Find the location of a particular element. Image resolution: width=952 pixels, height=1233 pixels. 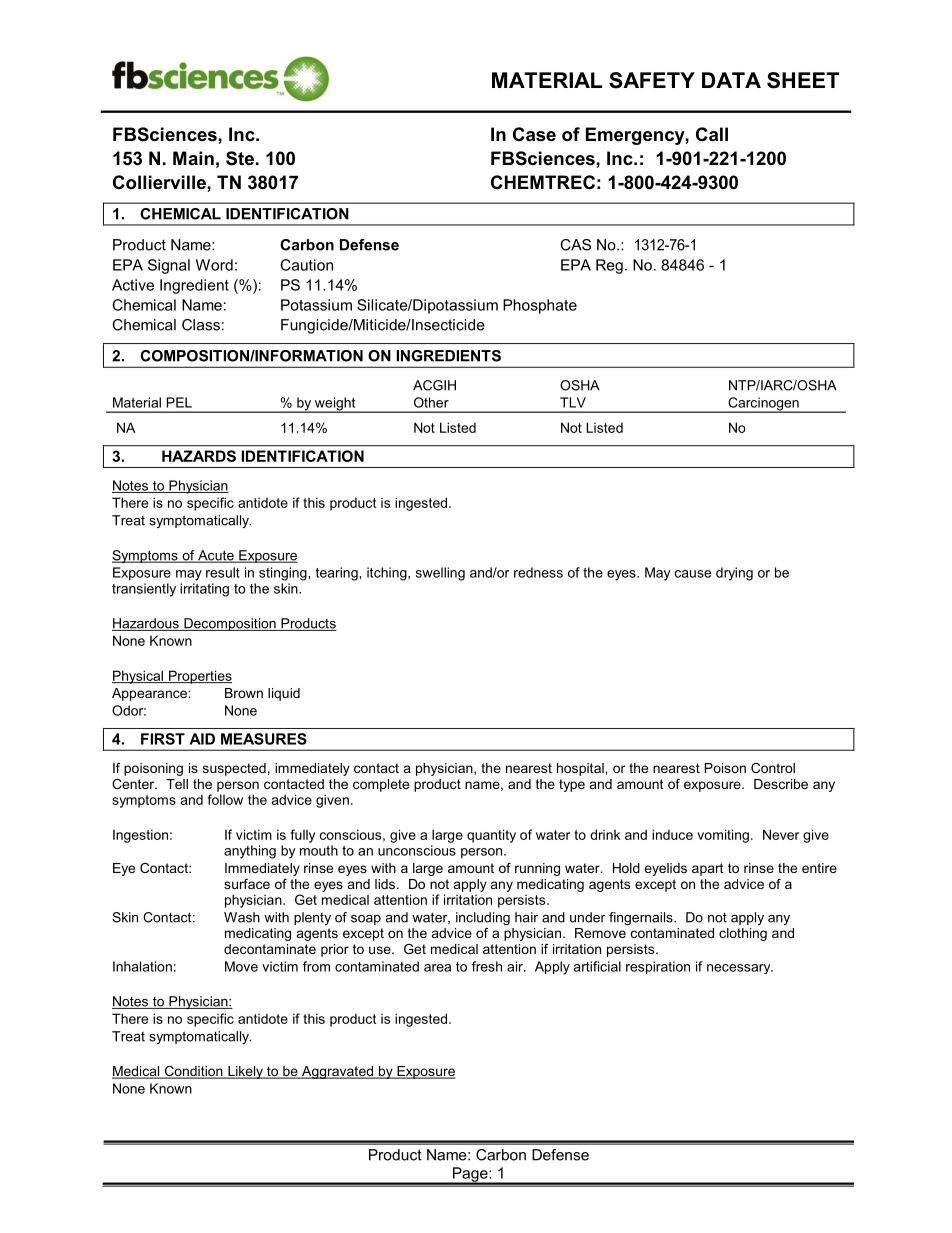

Page is located at coordinates (470, 1175).
